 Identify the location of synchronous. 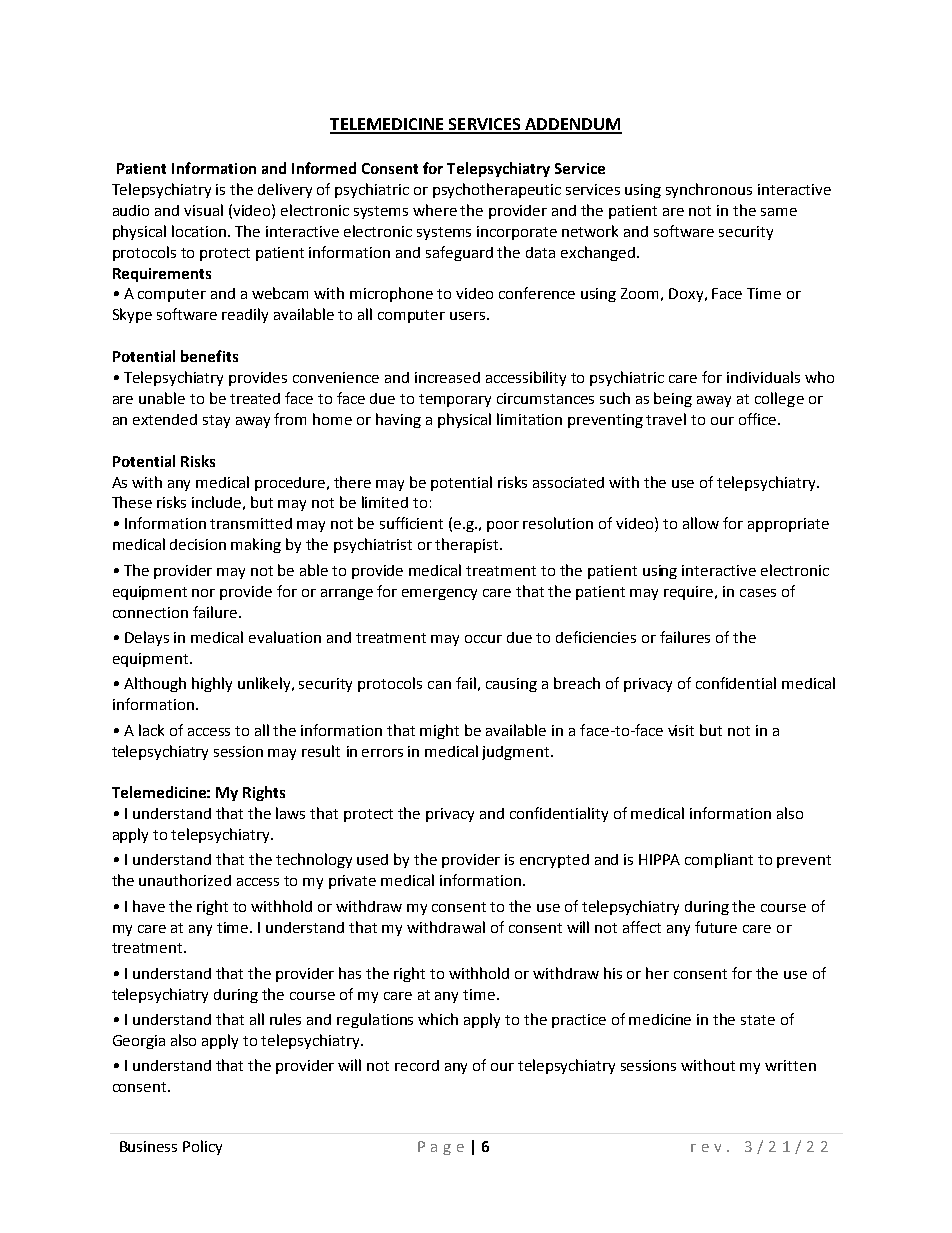
(709, 190).
